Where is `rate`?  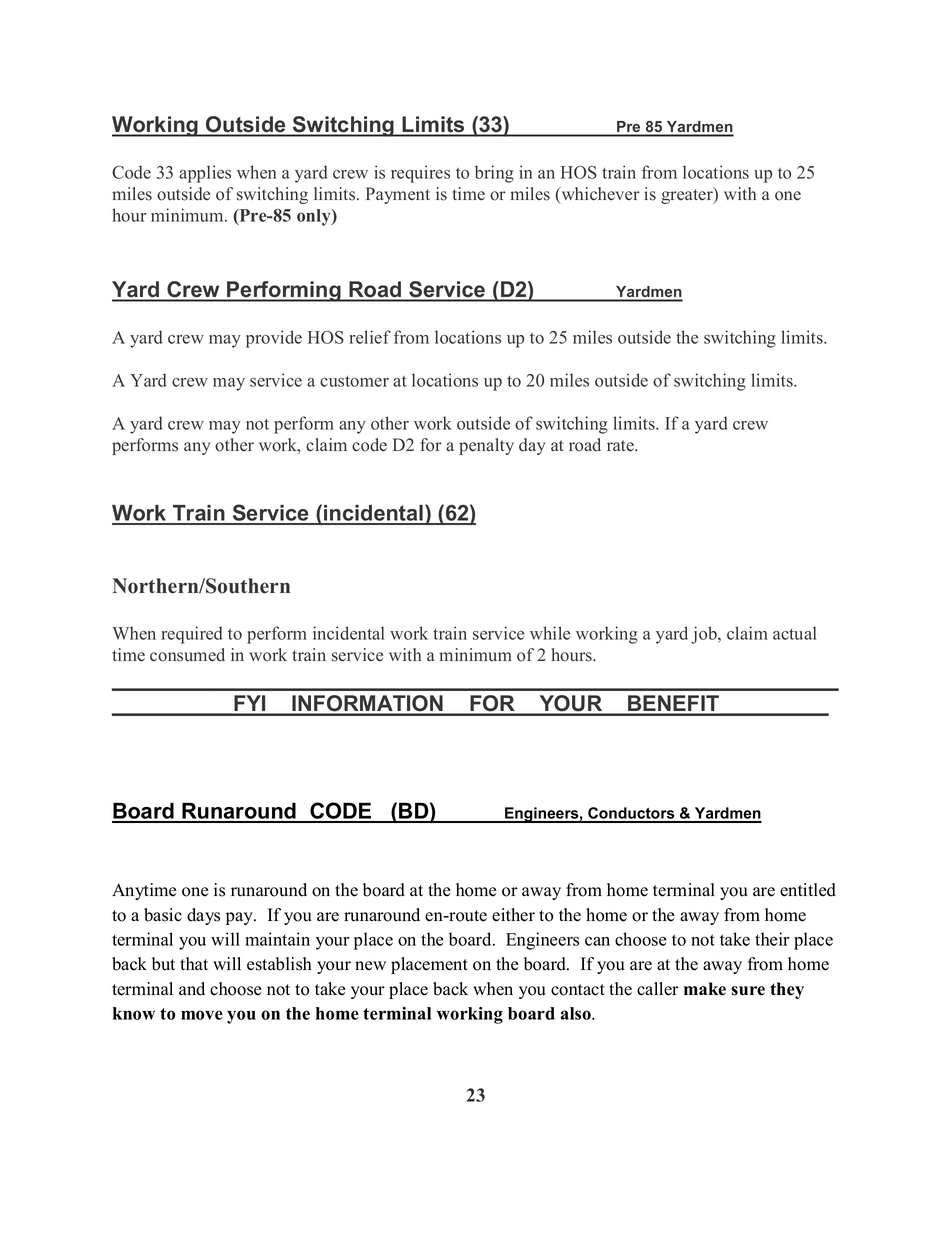 rate is located at coordinates (621, 446).
